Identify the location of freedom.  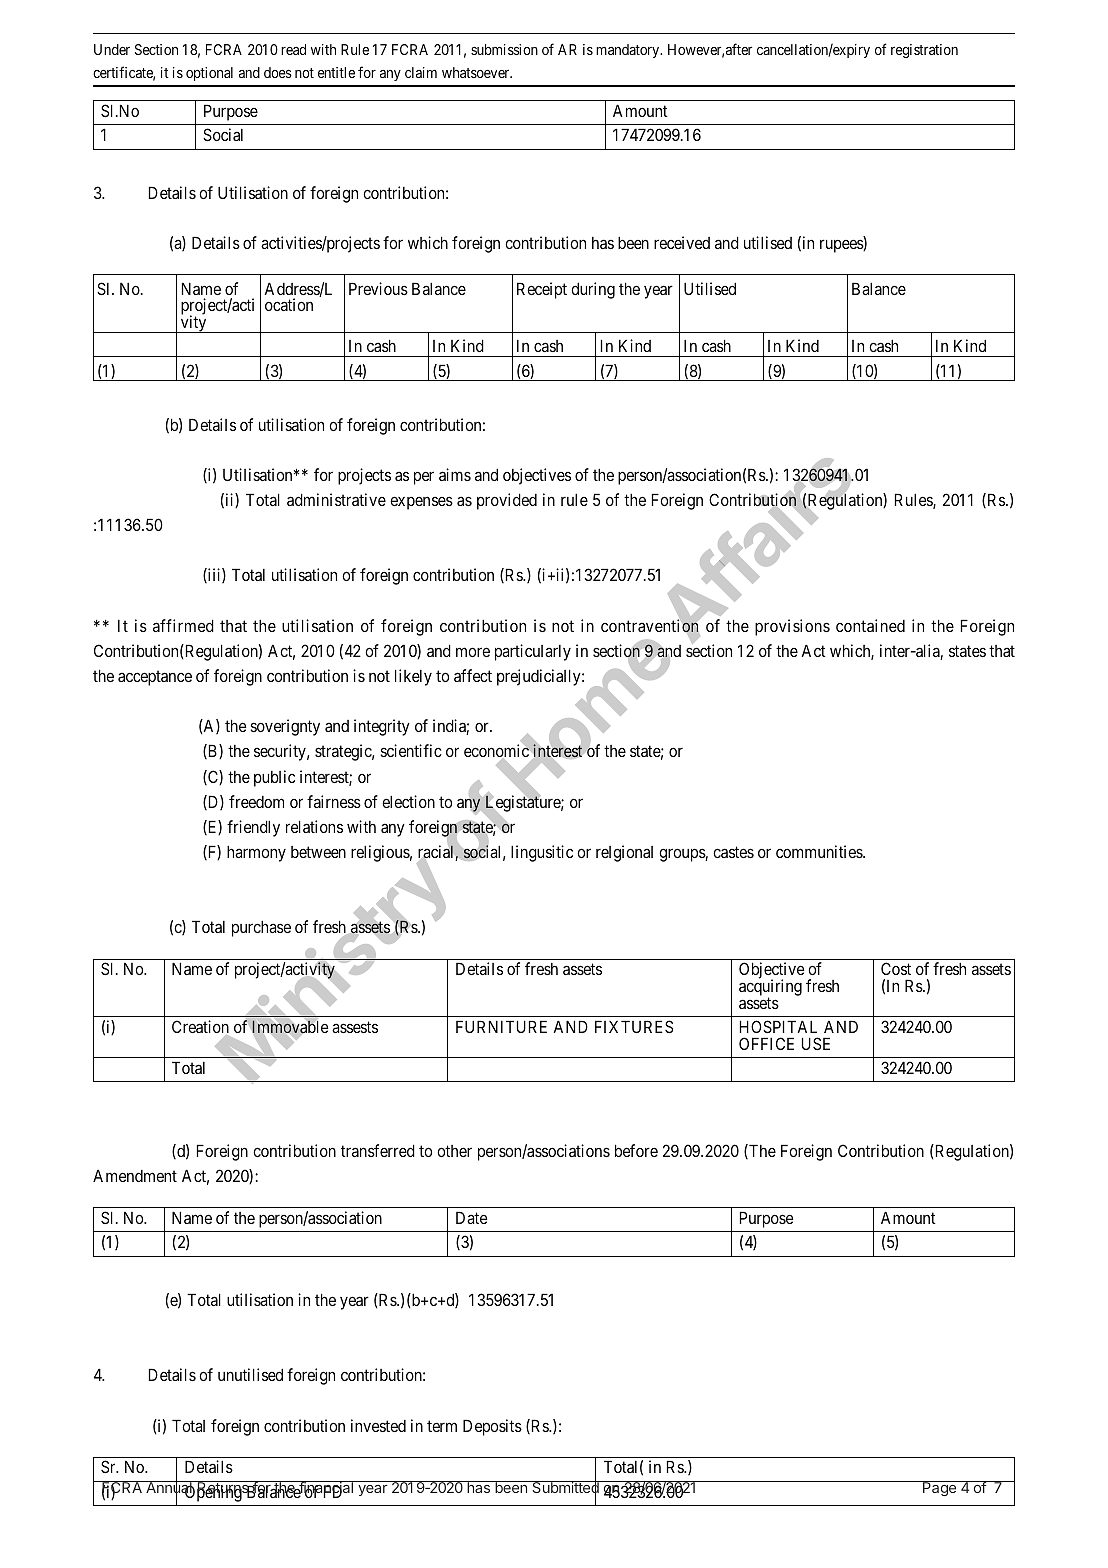
(256, 801).
